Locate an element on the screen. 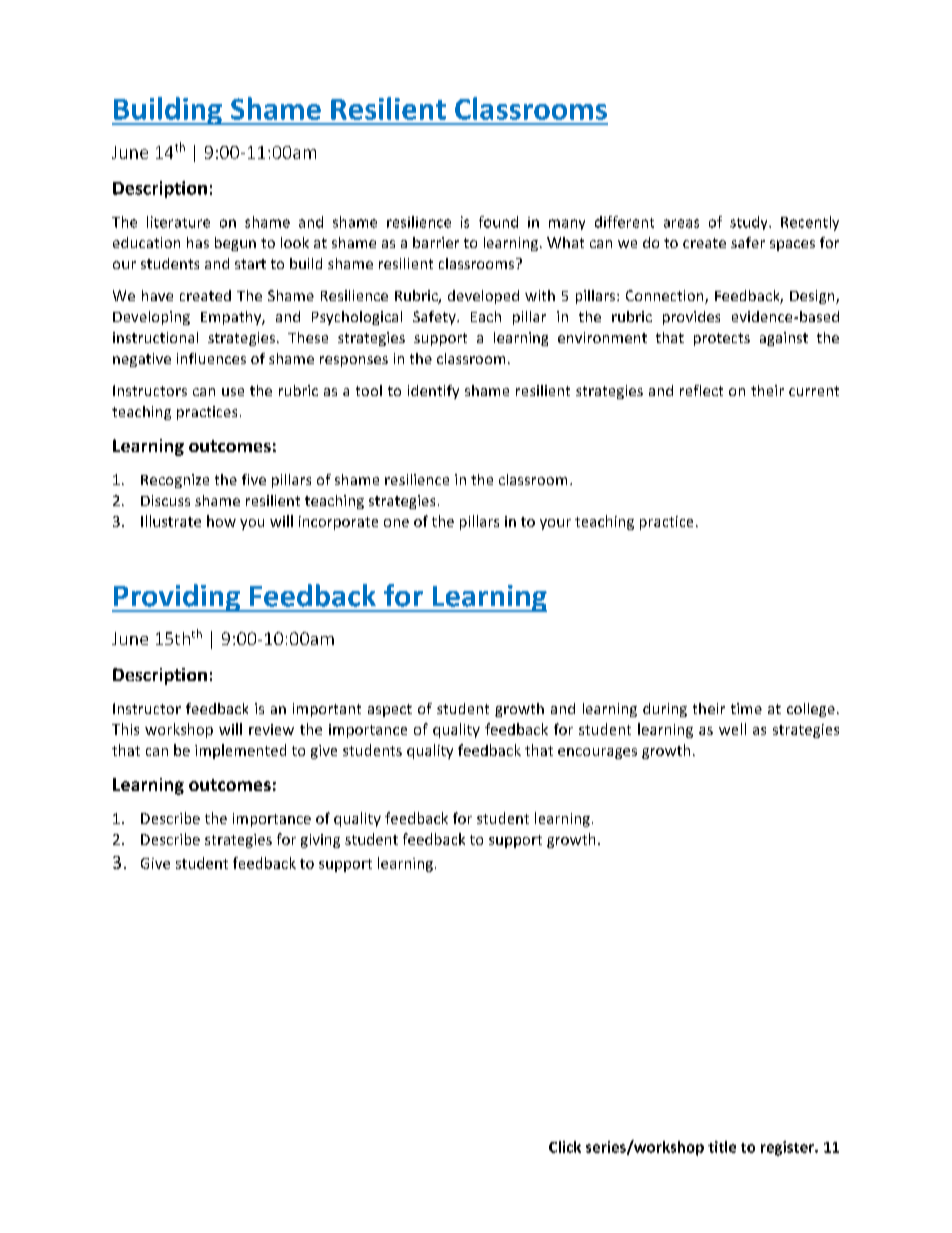 The width and height of the screenshot is (952, 1233). review is located at coordinates (271, 729).
